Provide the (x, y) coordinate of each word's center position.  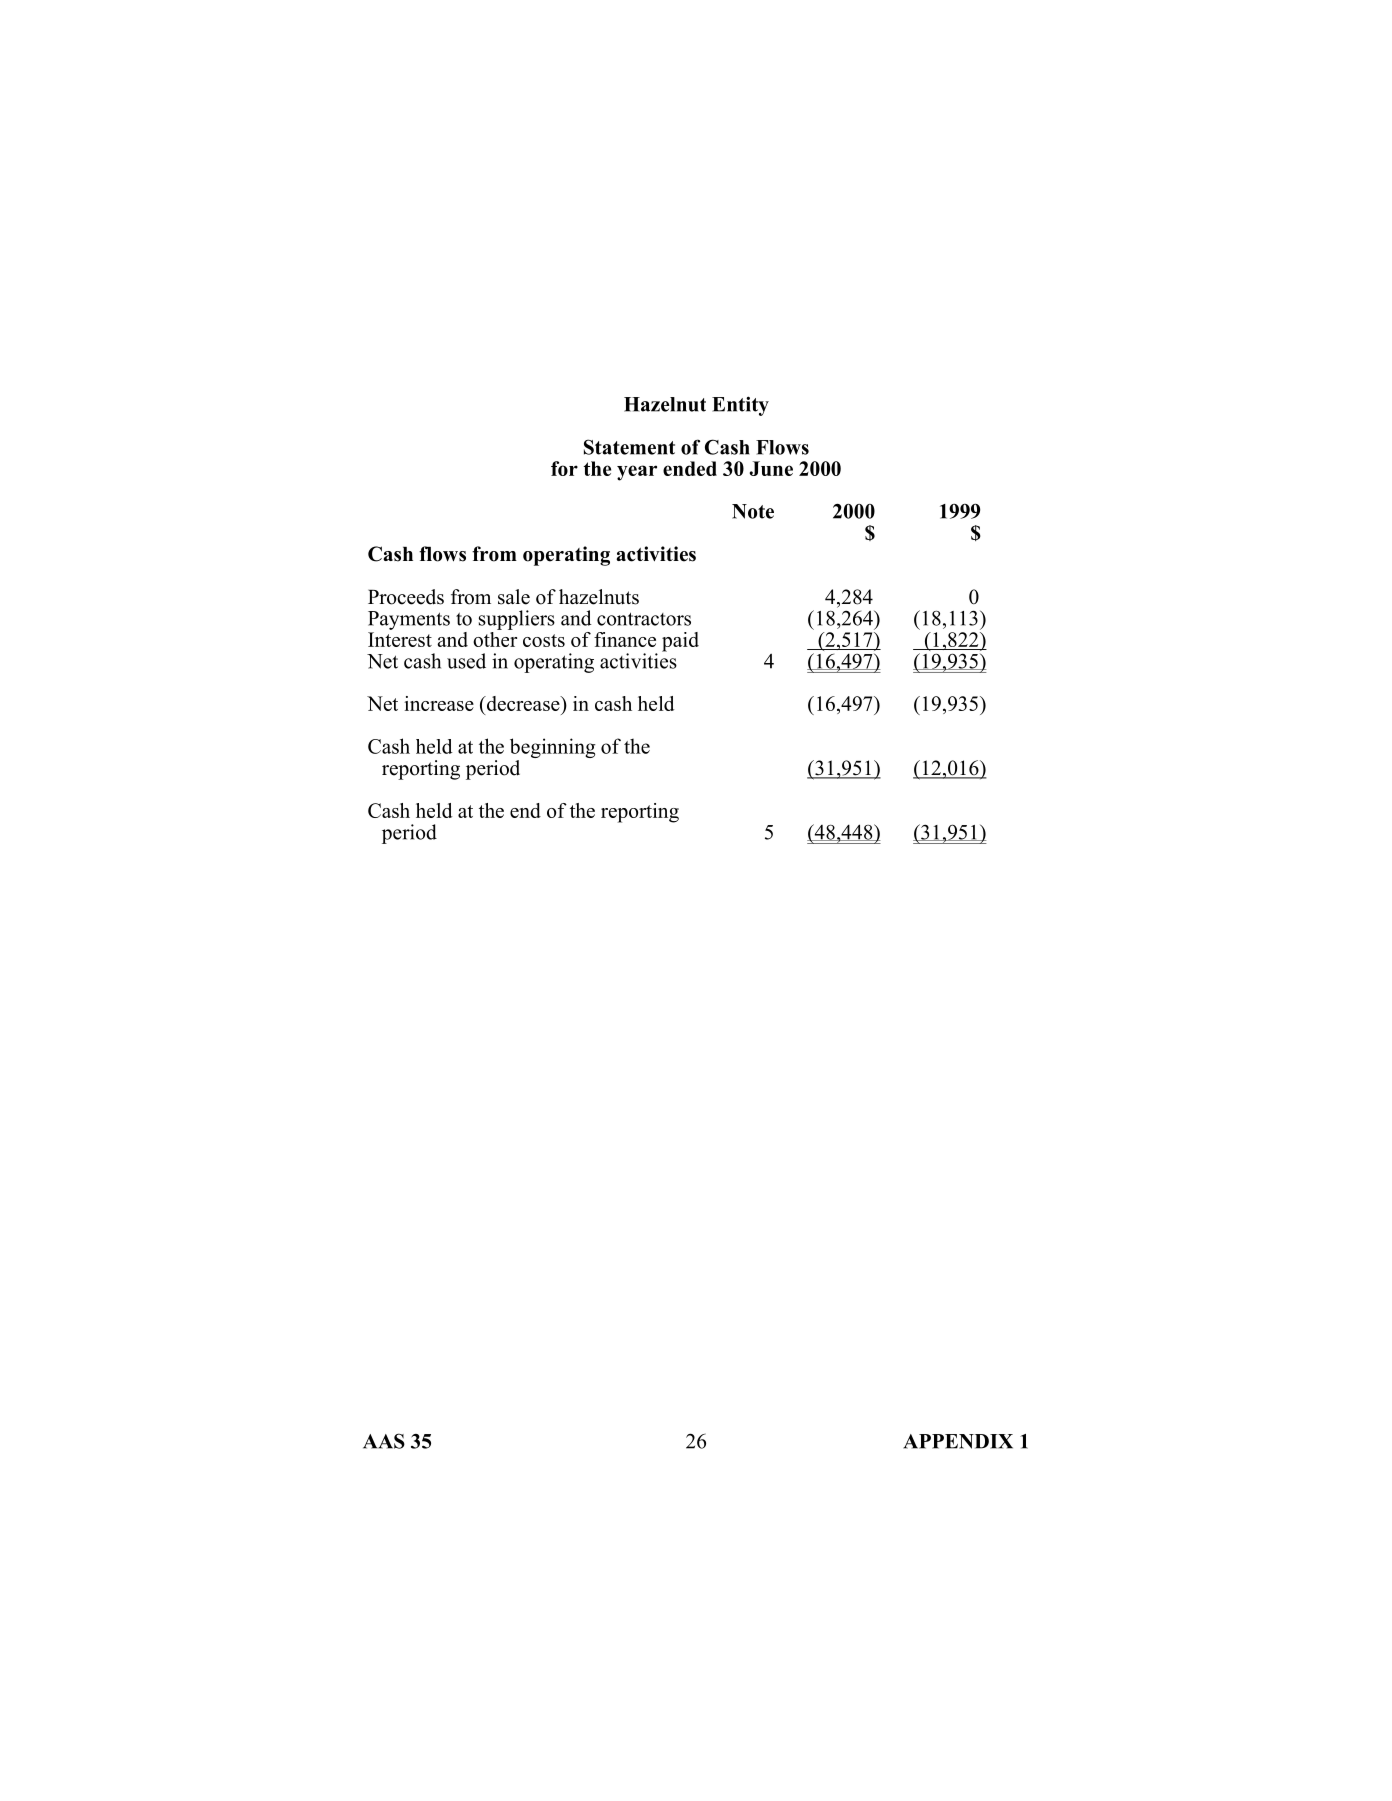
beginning (553, 749)
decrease (523, 703)
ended (690, 468)
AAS (384, 1441)
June (771, 468)
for (564, 468)
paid (680, 642)
